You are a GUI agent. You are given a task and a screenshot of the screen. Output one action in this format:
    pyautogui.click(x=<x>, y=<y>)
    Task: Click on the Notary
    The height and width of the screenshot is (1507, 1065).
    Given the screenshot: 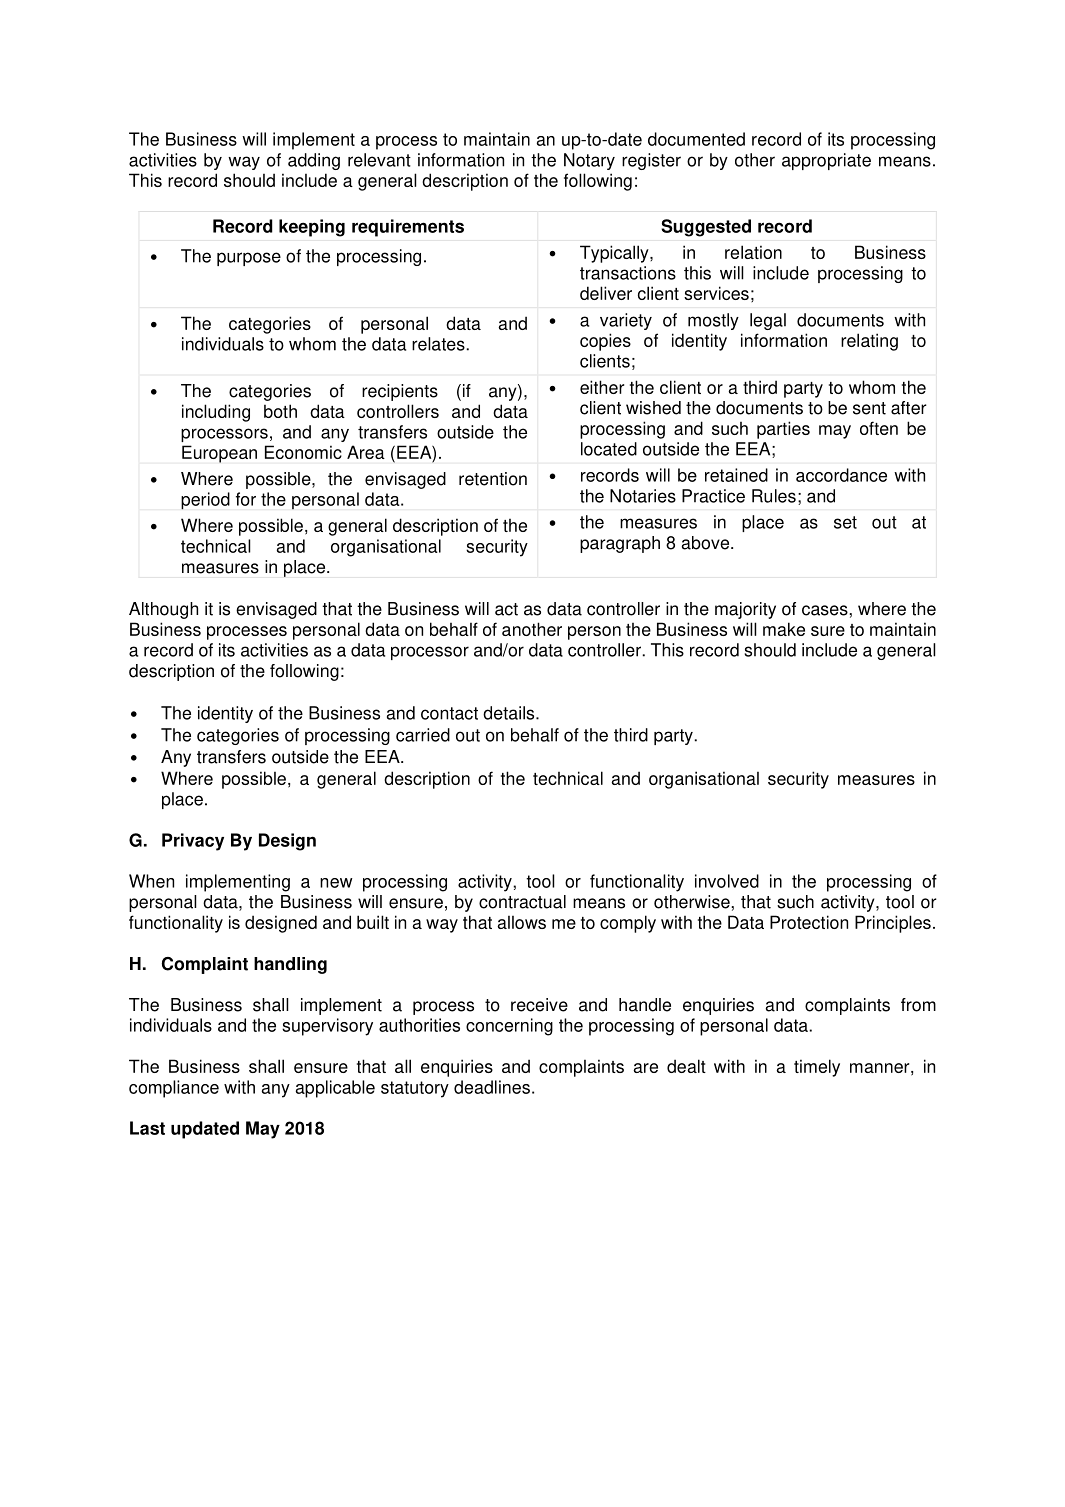 What is the action you would take?
    pyautogui.click(x=589, y=161)
